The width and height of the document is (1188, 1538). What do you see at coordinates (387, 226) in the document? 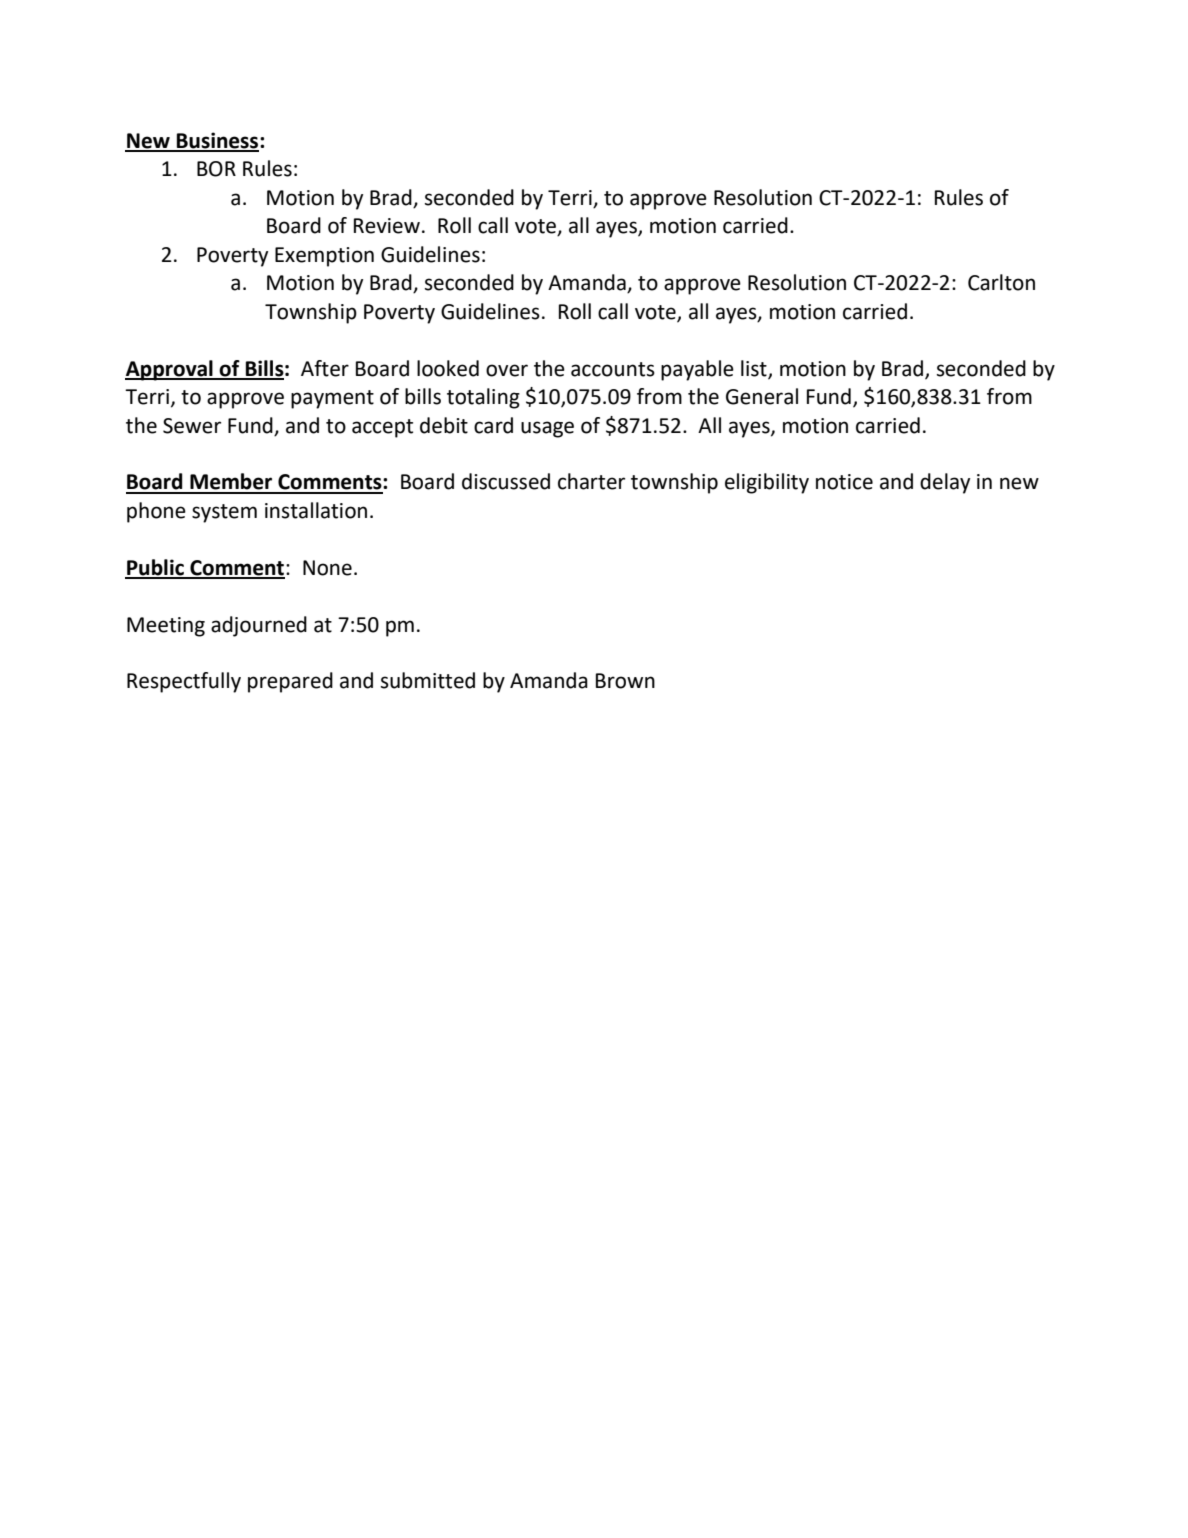
I see `Review` at bounding box center [387, 226].
